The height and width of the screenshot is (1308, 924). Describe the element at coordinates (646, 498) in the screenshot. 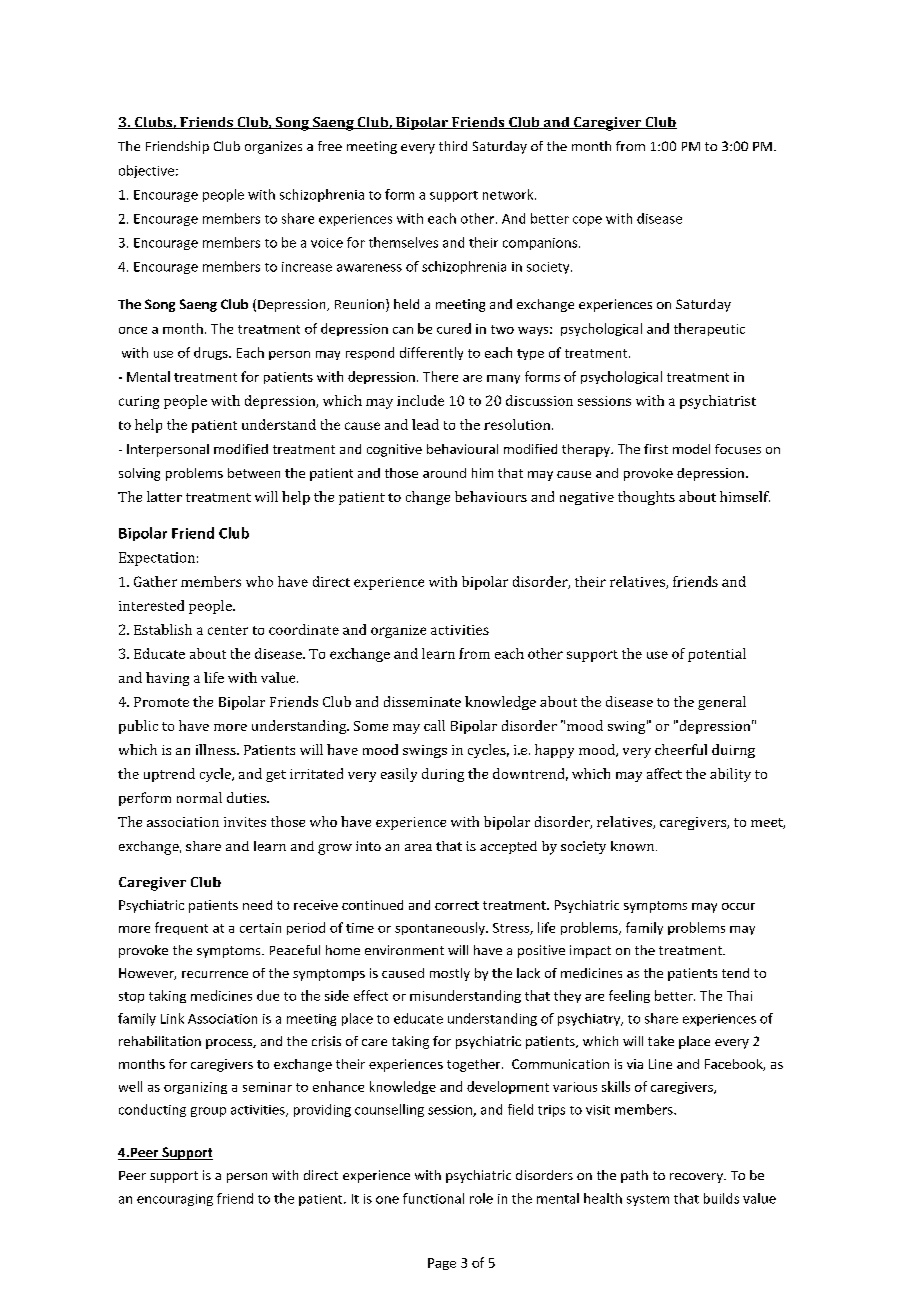

I see `thoughts` at that location.
